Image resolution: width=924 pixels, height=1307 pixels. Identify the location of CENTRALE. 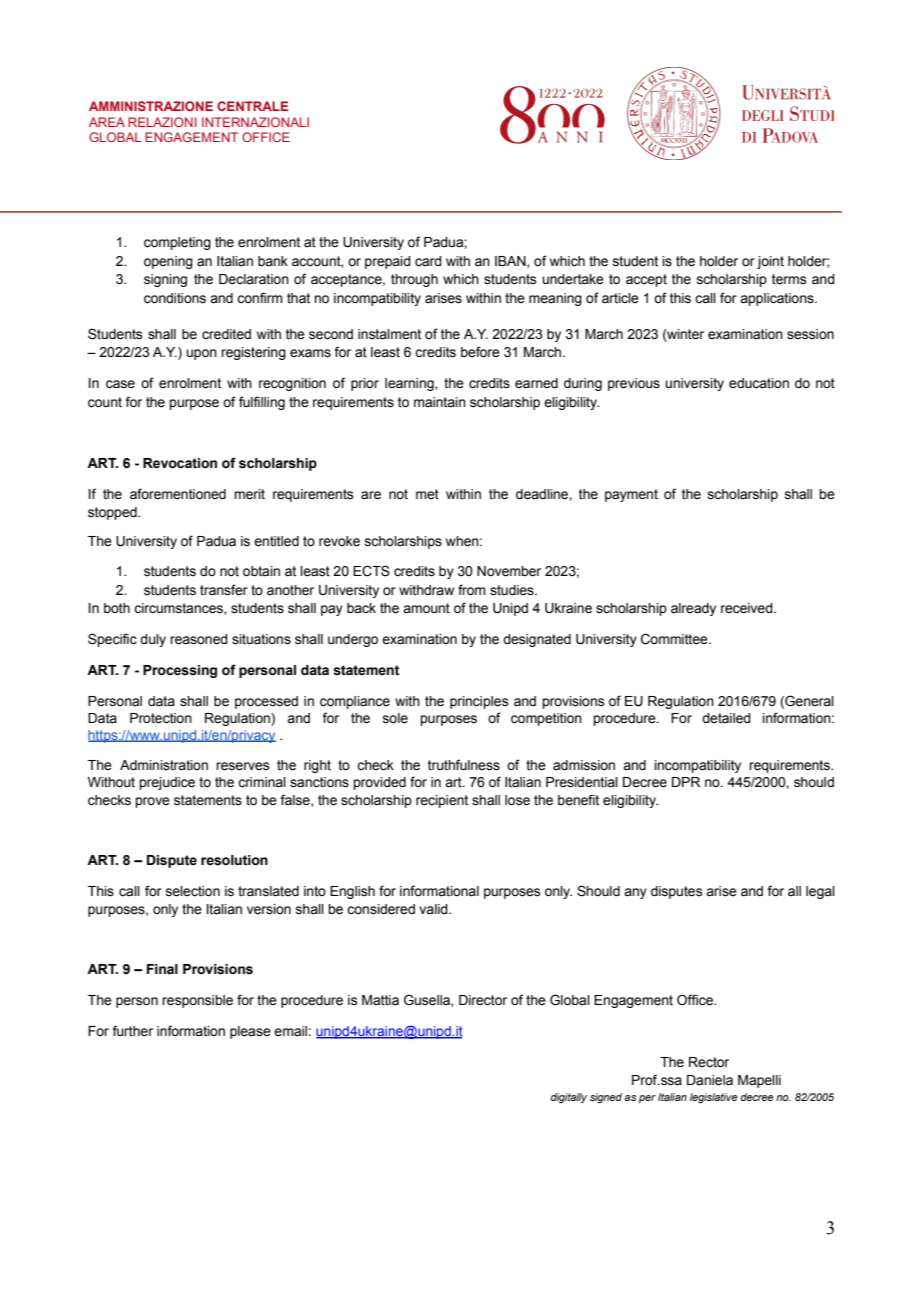
(252, 106).
